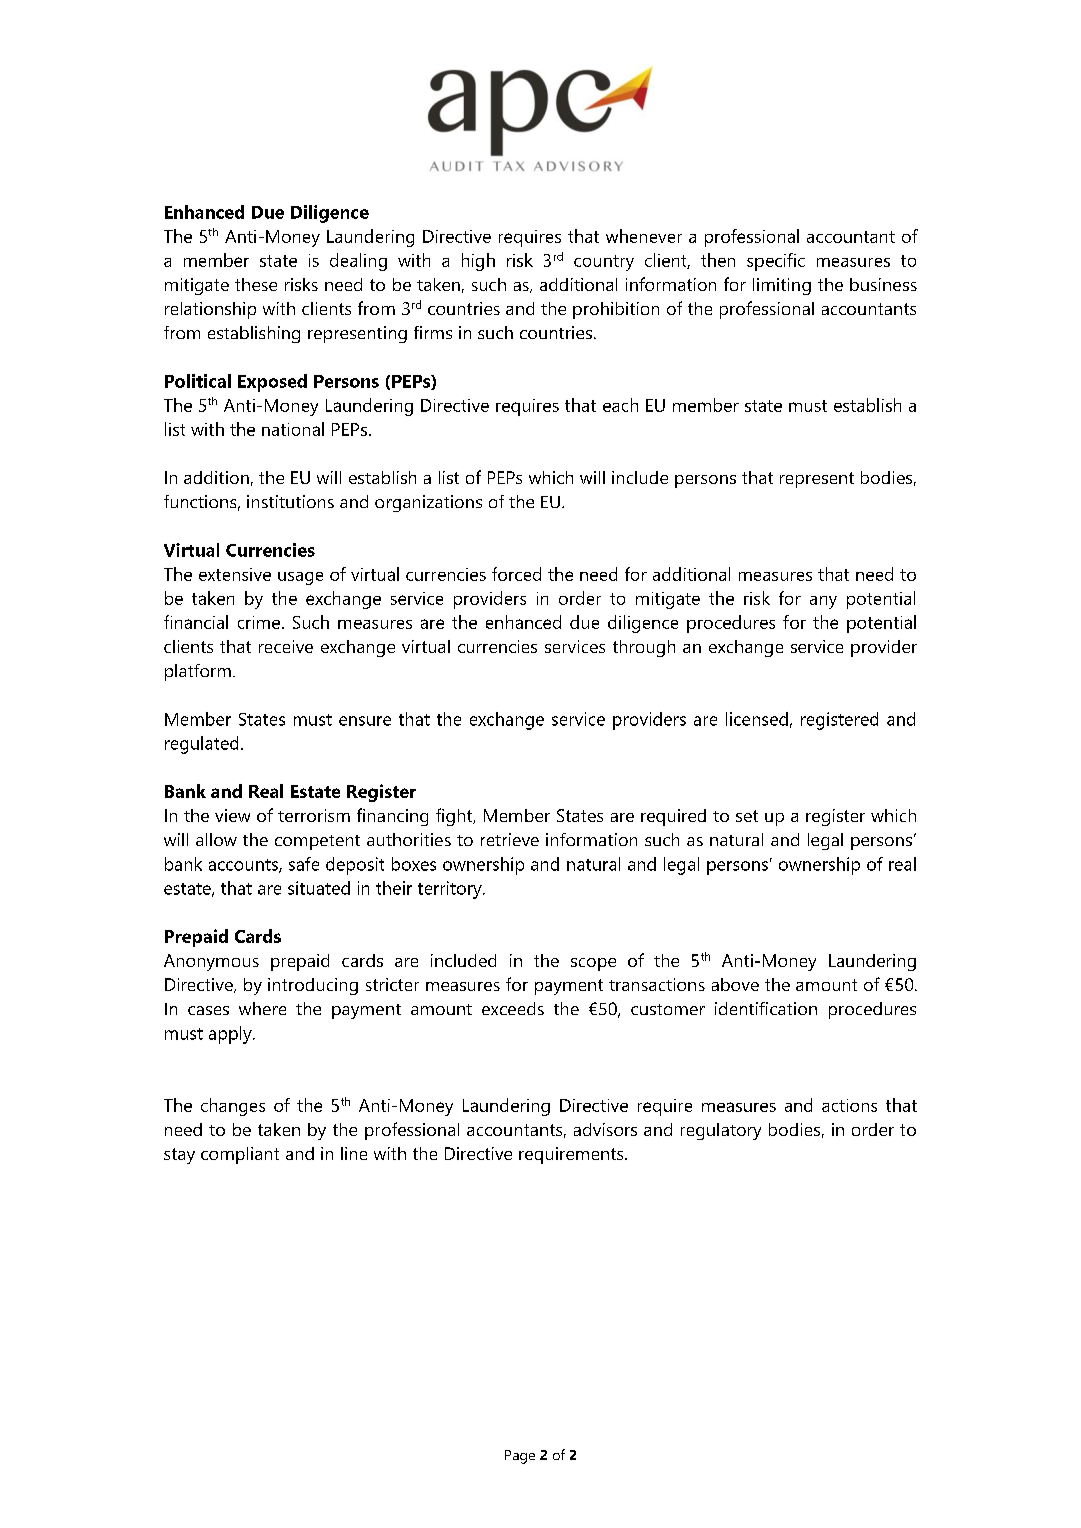 The height and width of the page is (1528, 1081). What do you see at coordinates (510, 839) in the page?
I see `retrieve` at bounding box center [510, 839].
